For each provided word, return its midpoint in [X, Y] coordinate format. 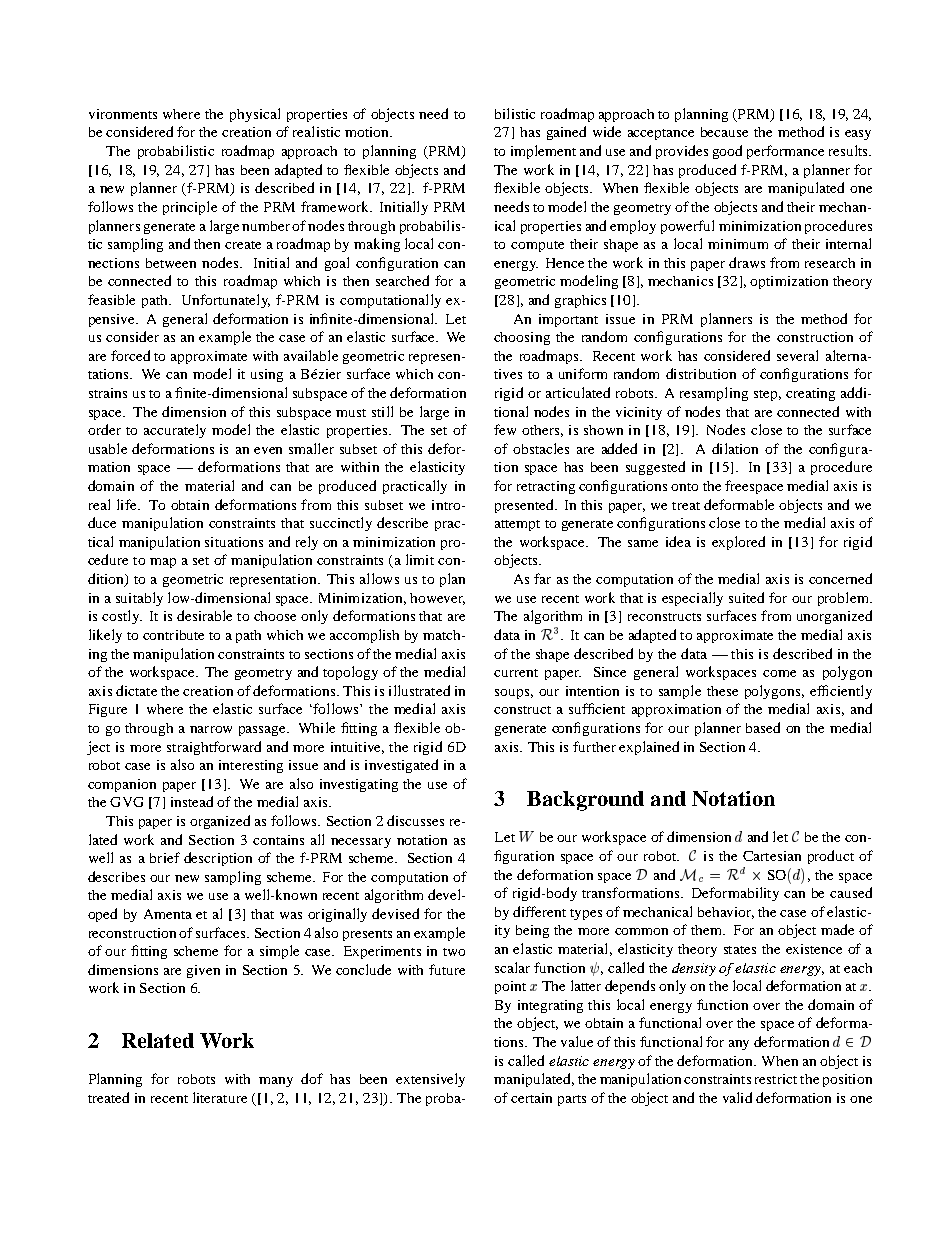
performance [785, 152]
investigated [401, 766]
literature [220, 1097]
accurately [175, 431]
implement [543, 152]
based [763, 727]
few [505, 429]
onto [684, 487]
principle [190, 208]
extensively [430, 1080]
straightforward [214, 748]
